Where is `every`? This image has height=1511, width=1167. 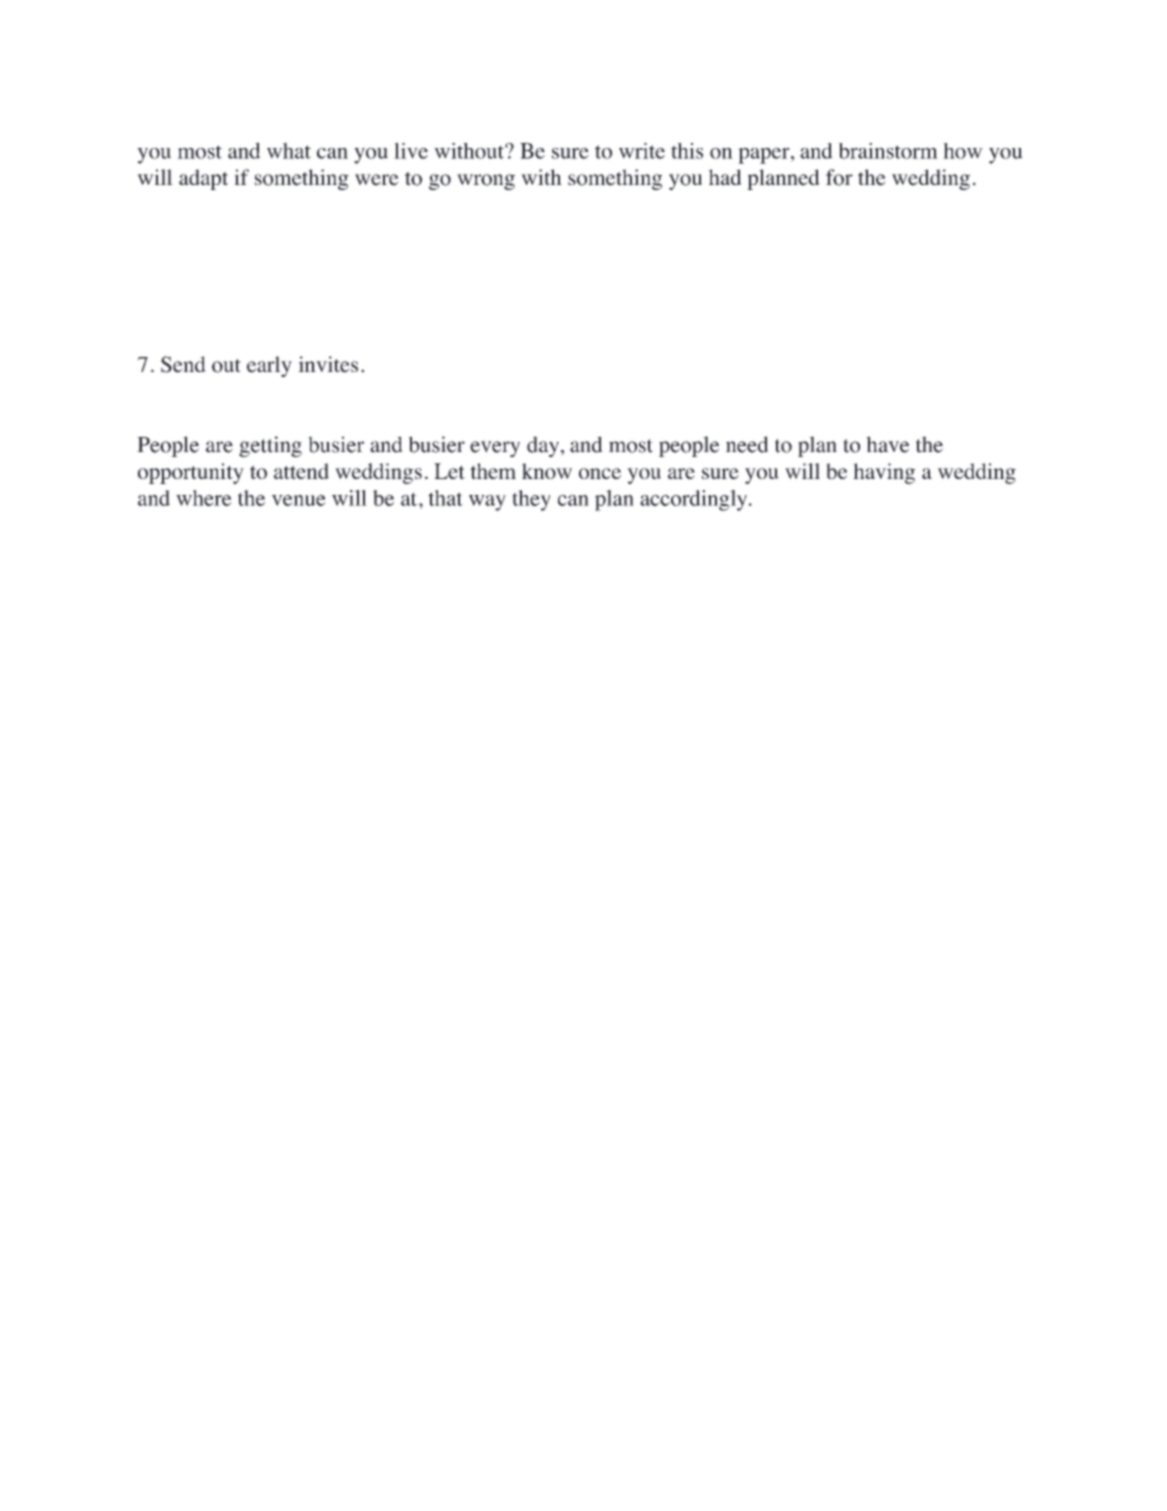 every is located at coordinates (495, 449).
